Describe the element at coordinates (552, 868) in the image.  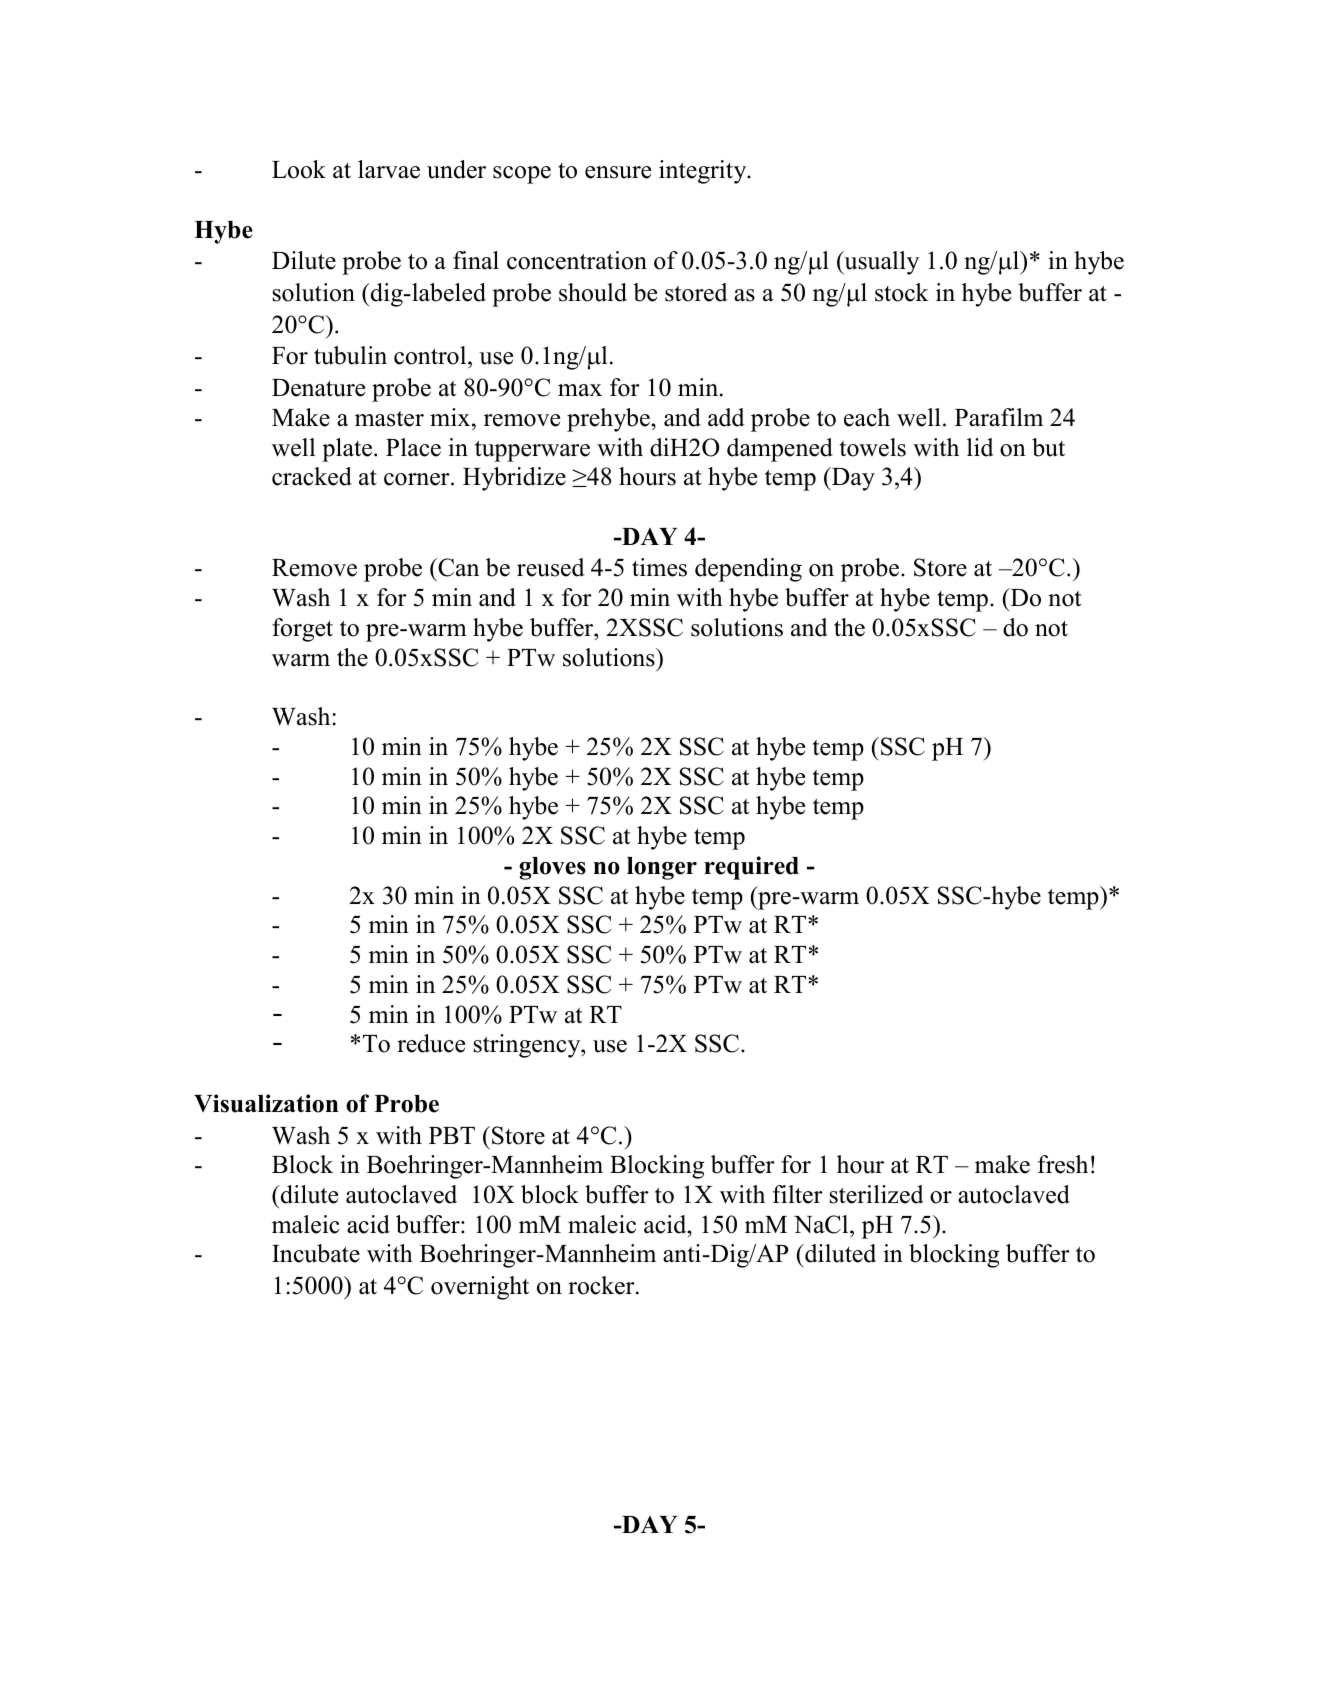
I see `gloves` at that location.
